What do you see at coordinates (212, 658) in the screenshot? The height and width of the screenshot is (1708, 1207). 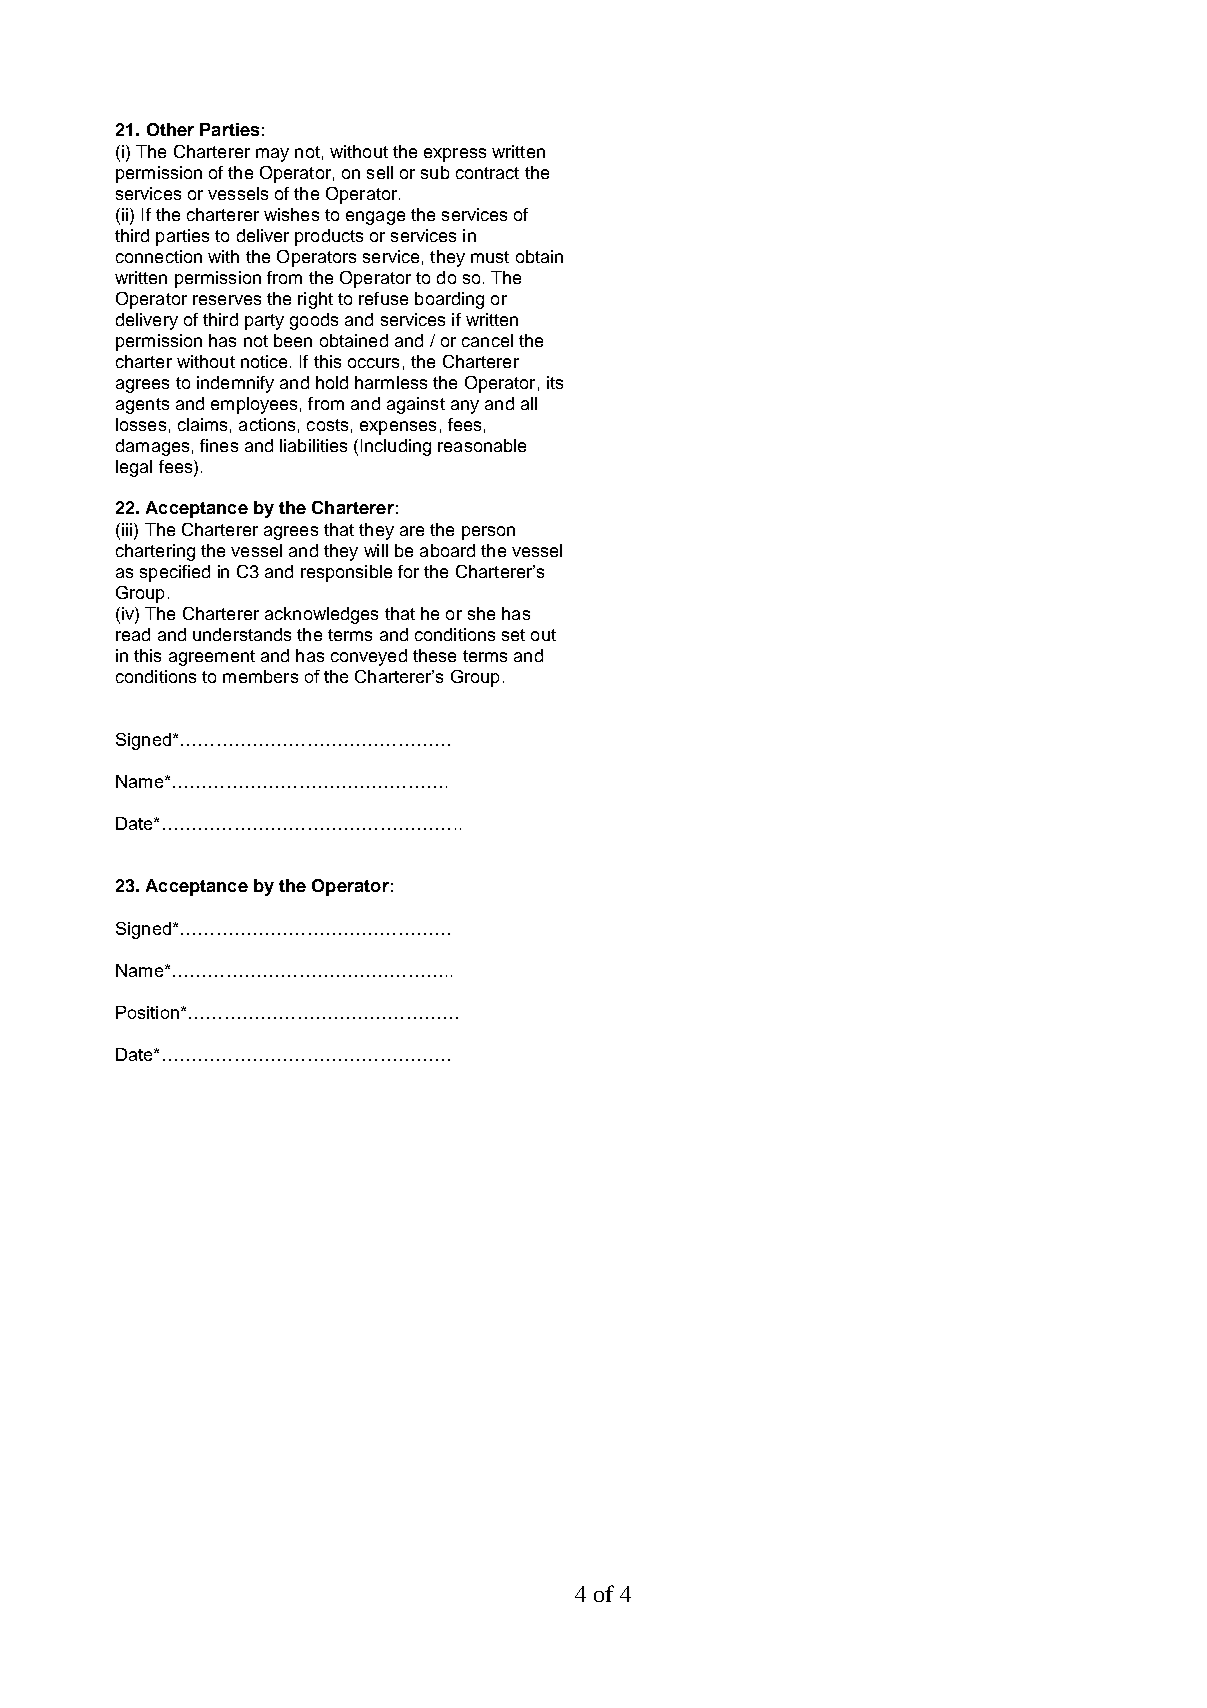 I see `agreement` at bounding box center [212, 658].
